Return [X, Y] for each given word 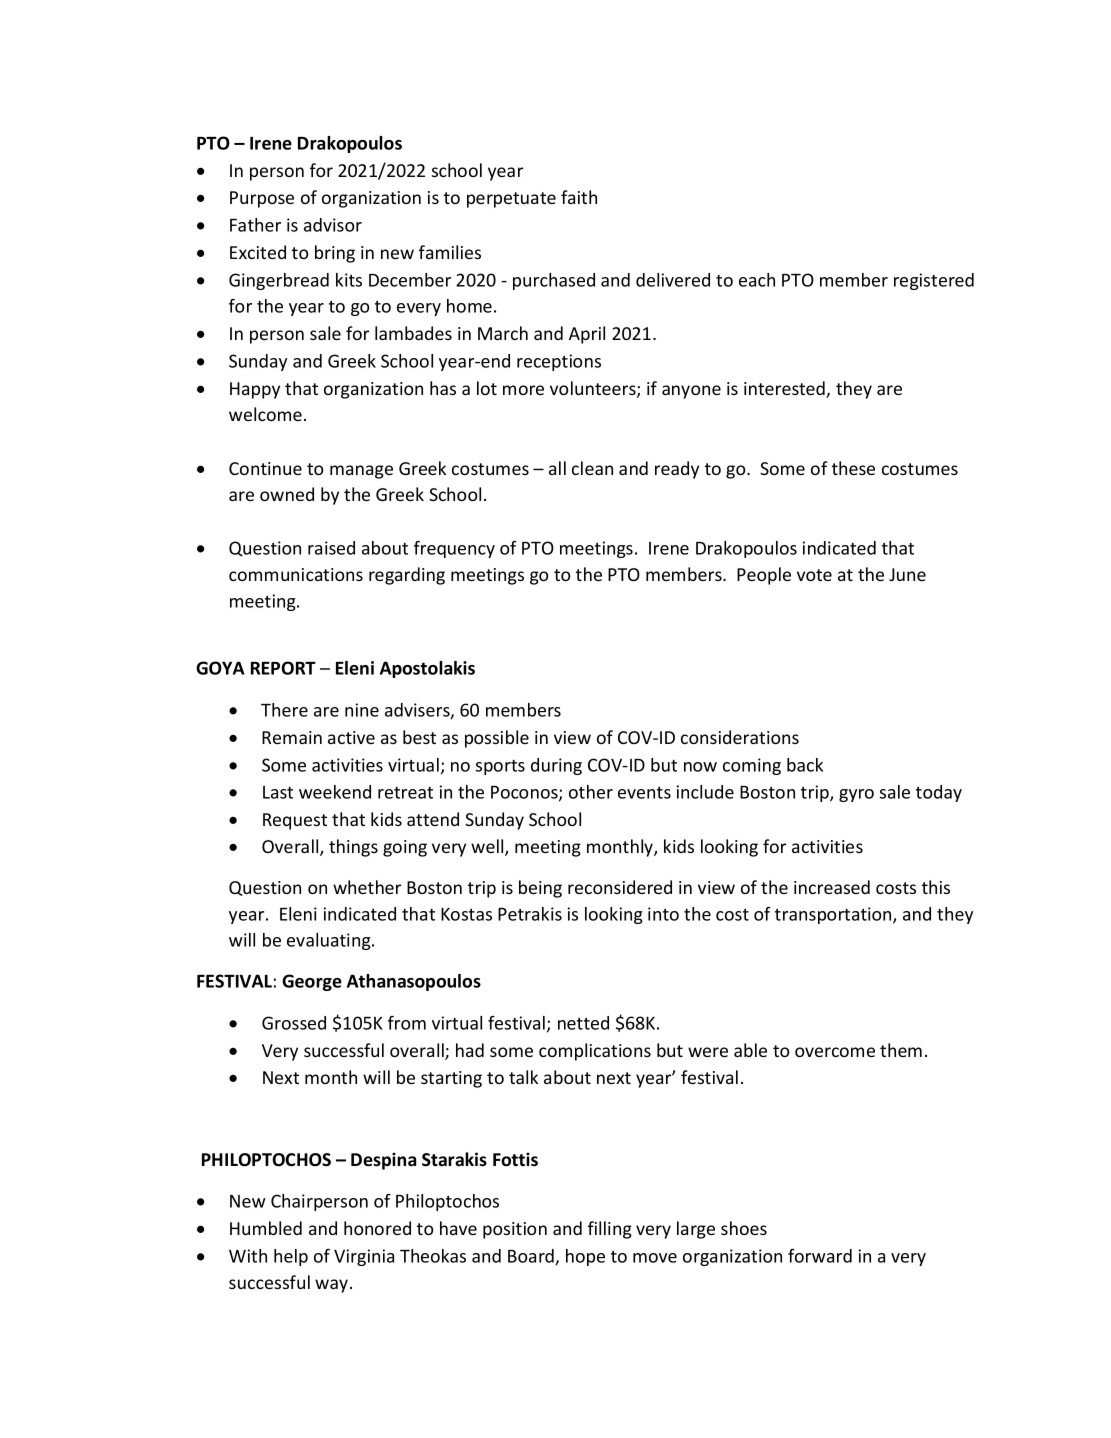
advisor [333, 225]
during [556, 766]
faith [579, 197]
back [805, 765]
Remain [292, 737]
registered [934, 281]
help [291, 1257]
